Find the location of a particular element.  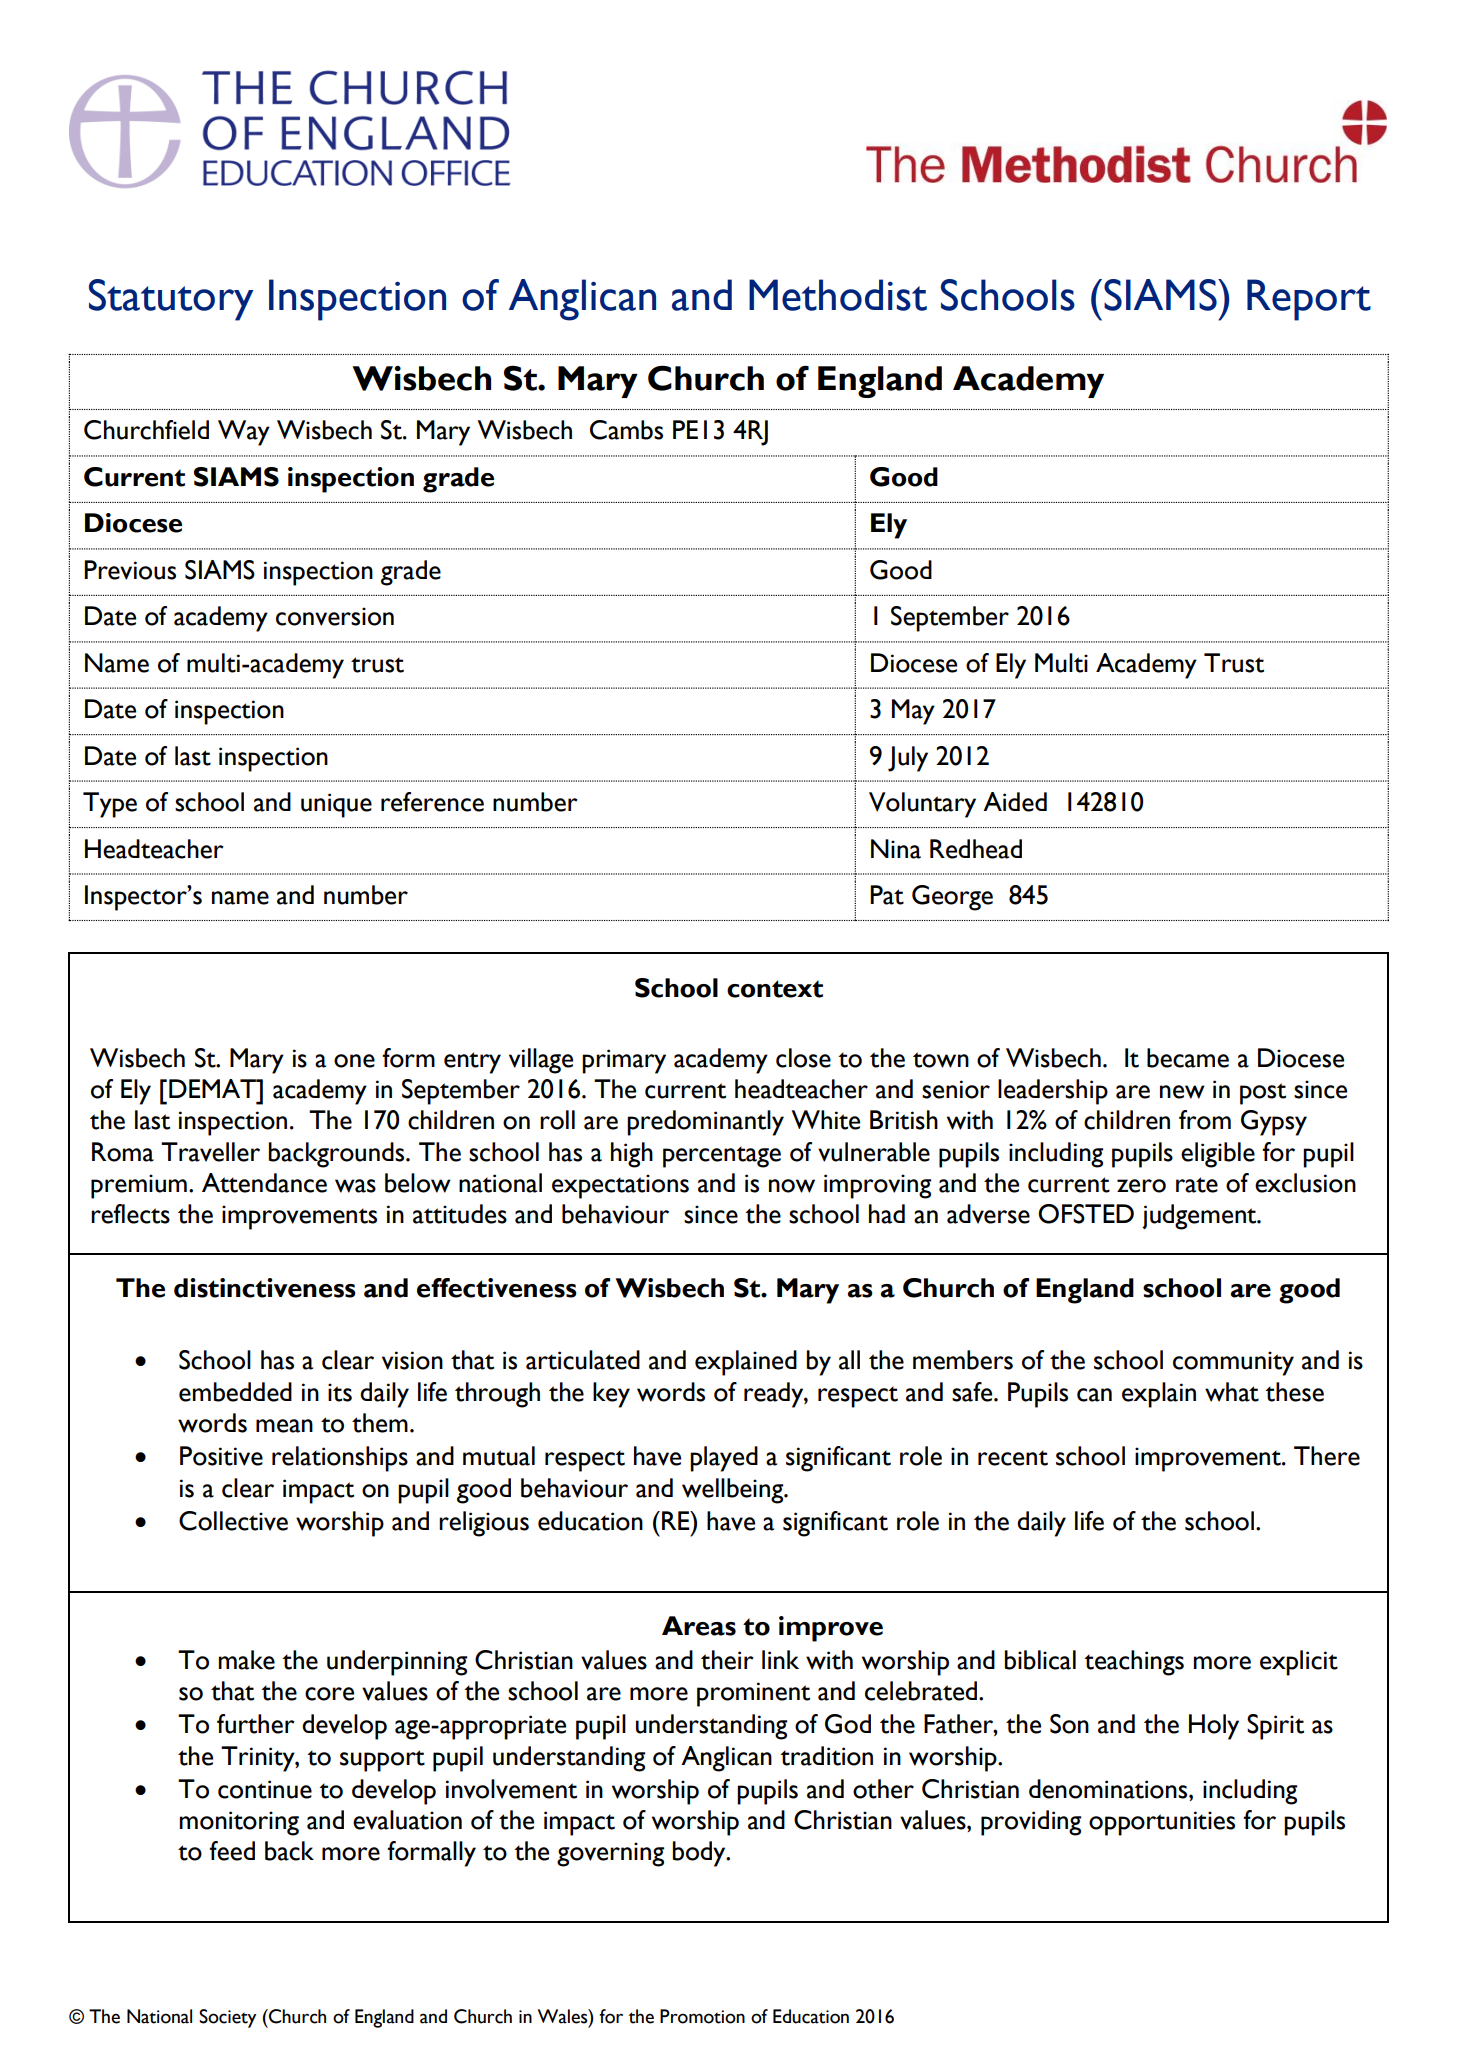

Report is located at coordinates (1309, 300).
